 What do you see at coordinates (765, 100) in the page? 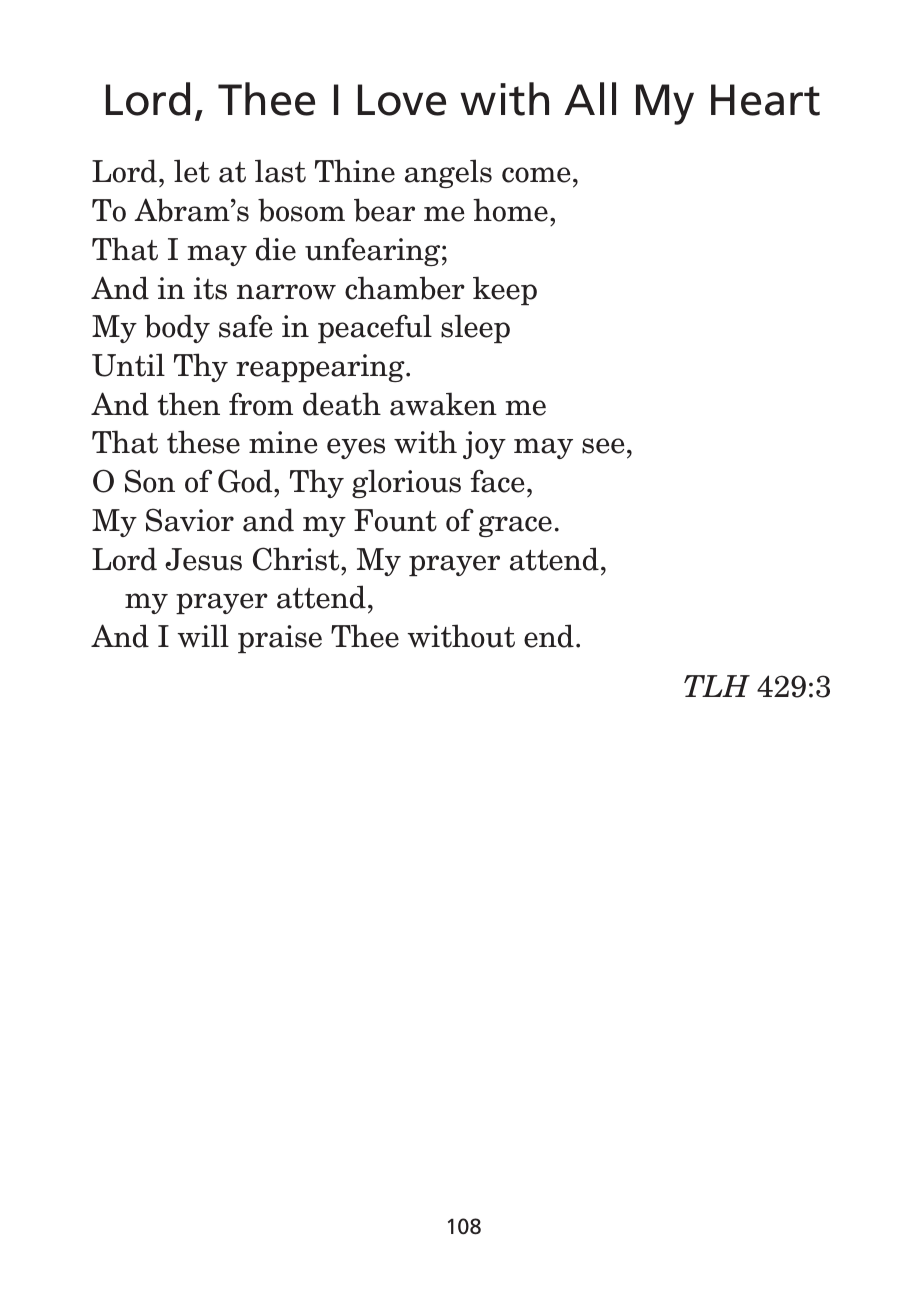
I see `Heart` at bounding box center [765, 100].
